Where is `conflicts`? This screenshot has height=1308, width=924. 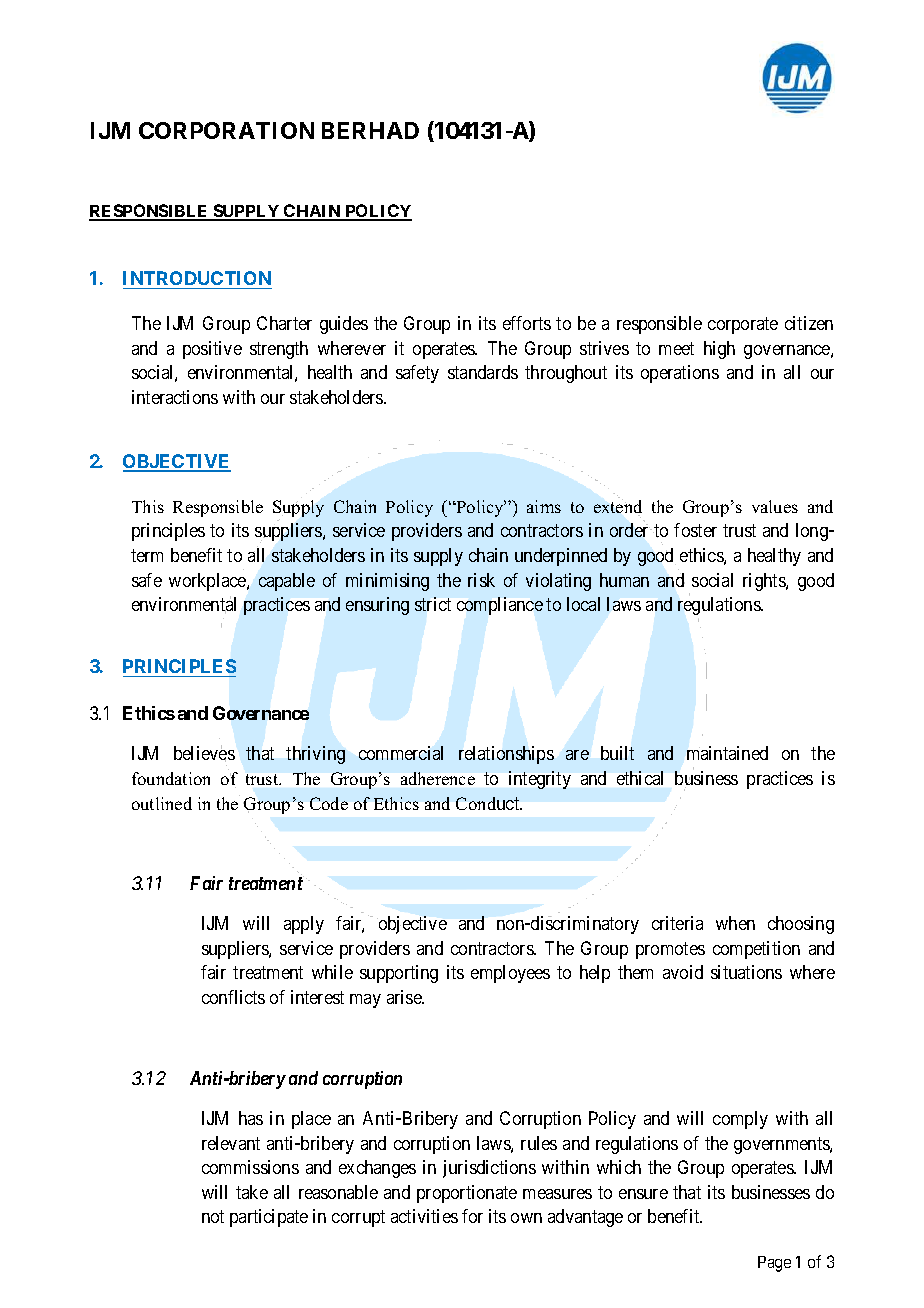 conflicts is located at coordinates (233, 997).
